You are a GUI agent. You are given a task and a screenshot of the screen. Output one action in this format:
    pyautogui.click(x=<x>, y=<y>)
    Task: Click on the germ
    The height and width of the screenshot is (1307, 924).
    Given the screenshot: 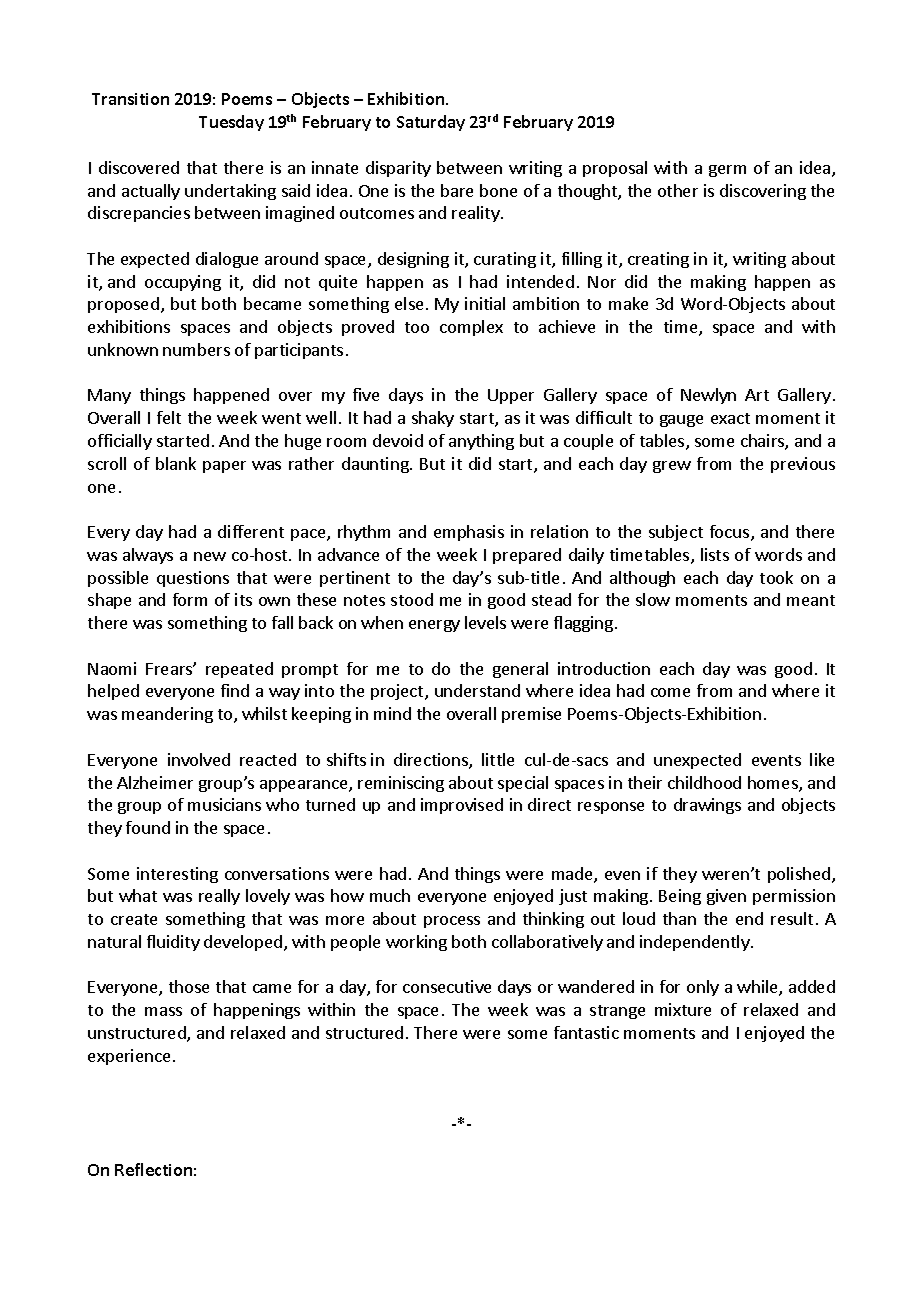 What is the action you would take?
    pyautogui.click(x=727, y=171)
